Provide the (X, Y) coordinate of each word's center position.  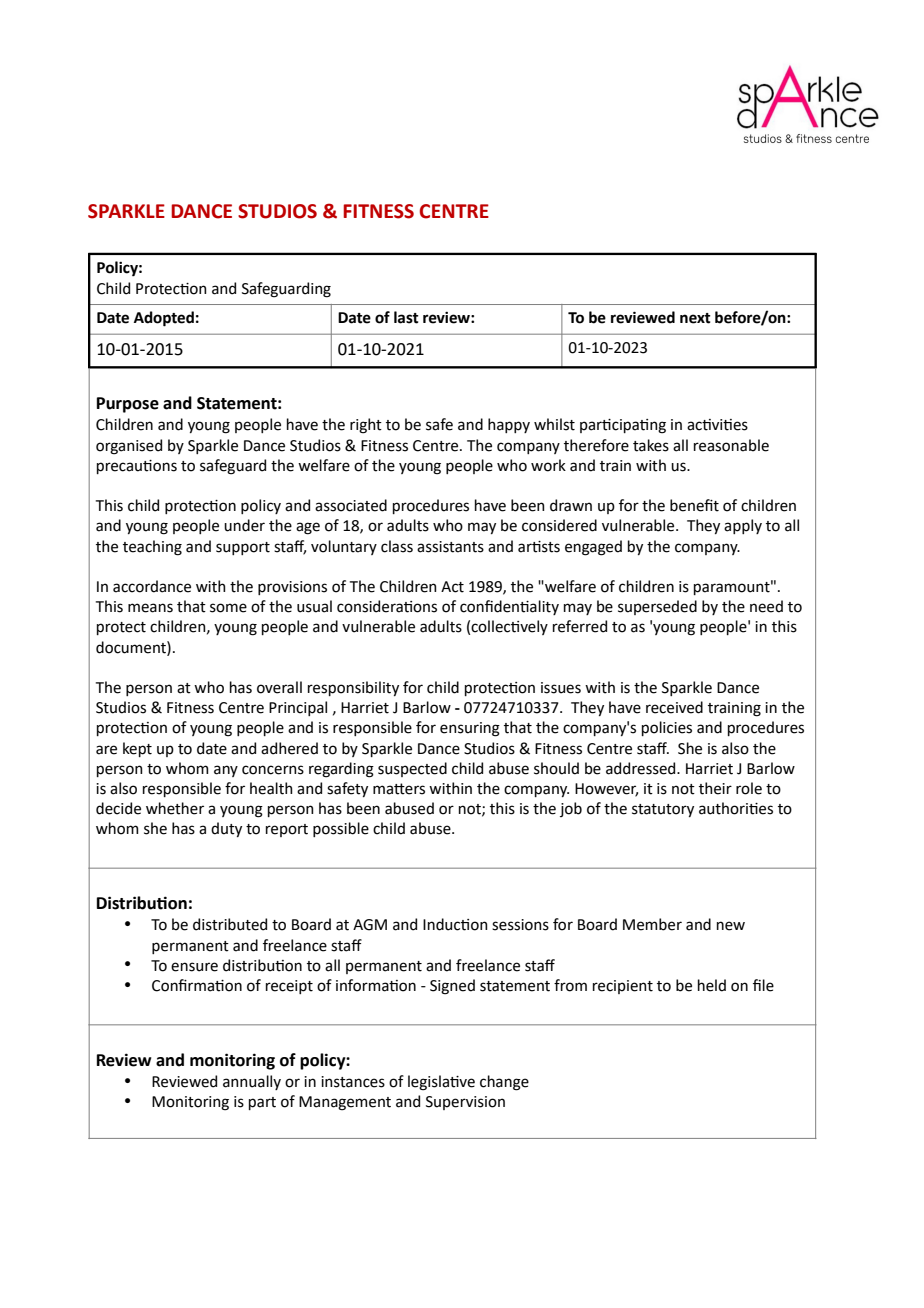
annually (252, 1082)
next (695, 318)
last (406, 317)
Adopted (164, 319)
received (674, 707)
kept (137, 749)
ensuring (470, 729)
